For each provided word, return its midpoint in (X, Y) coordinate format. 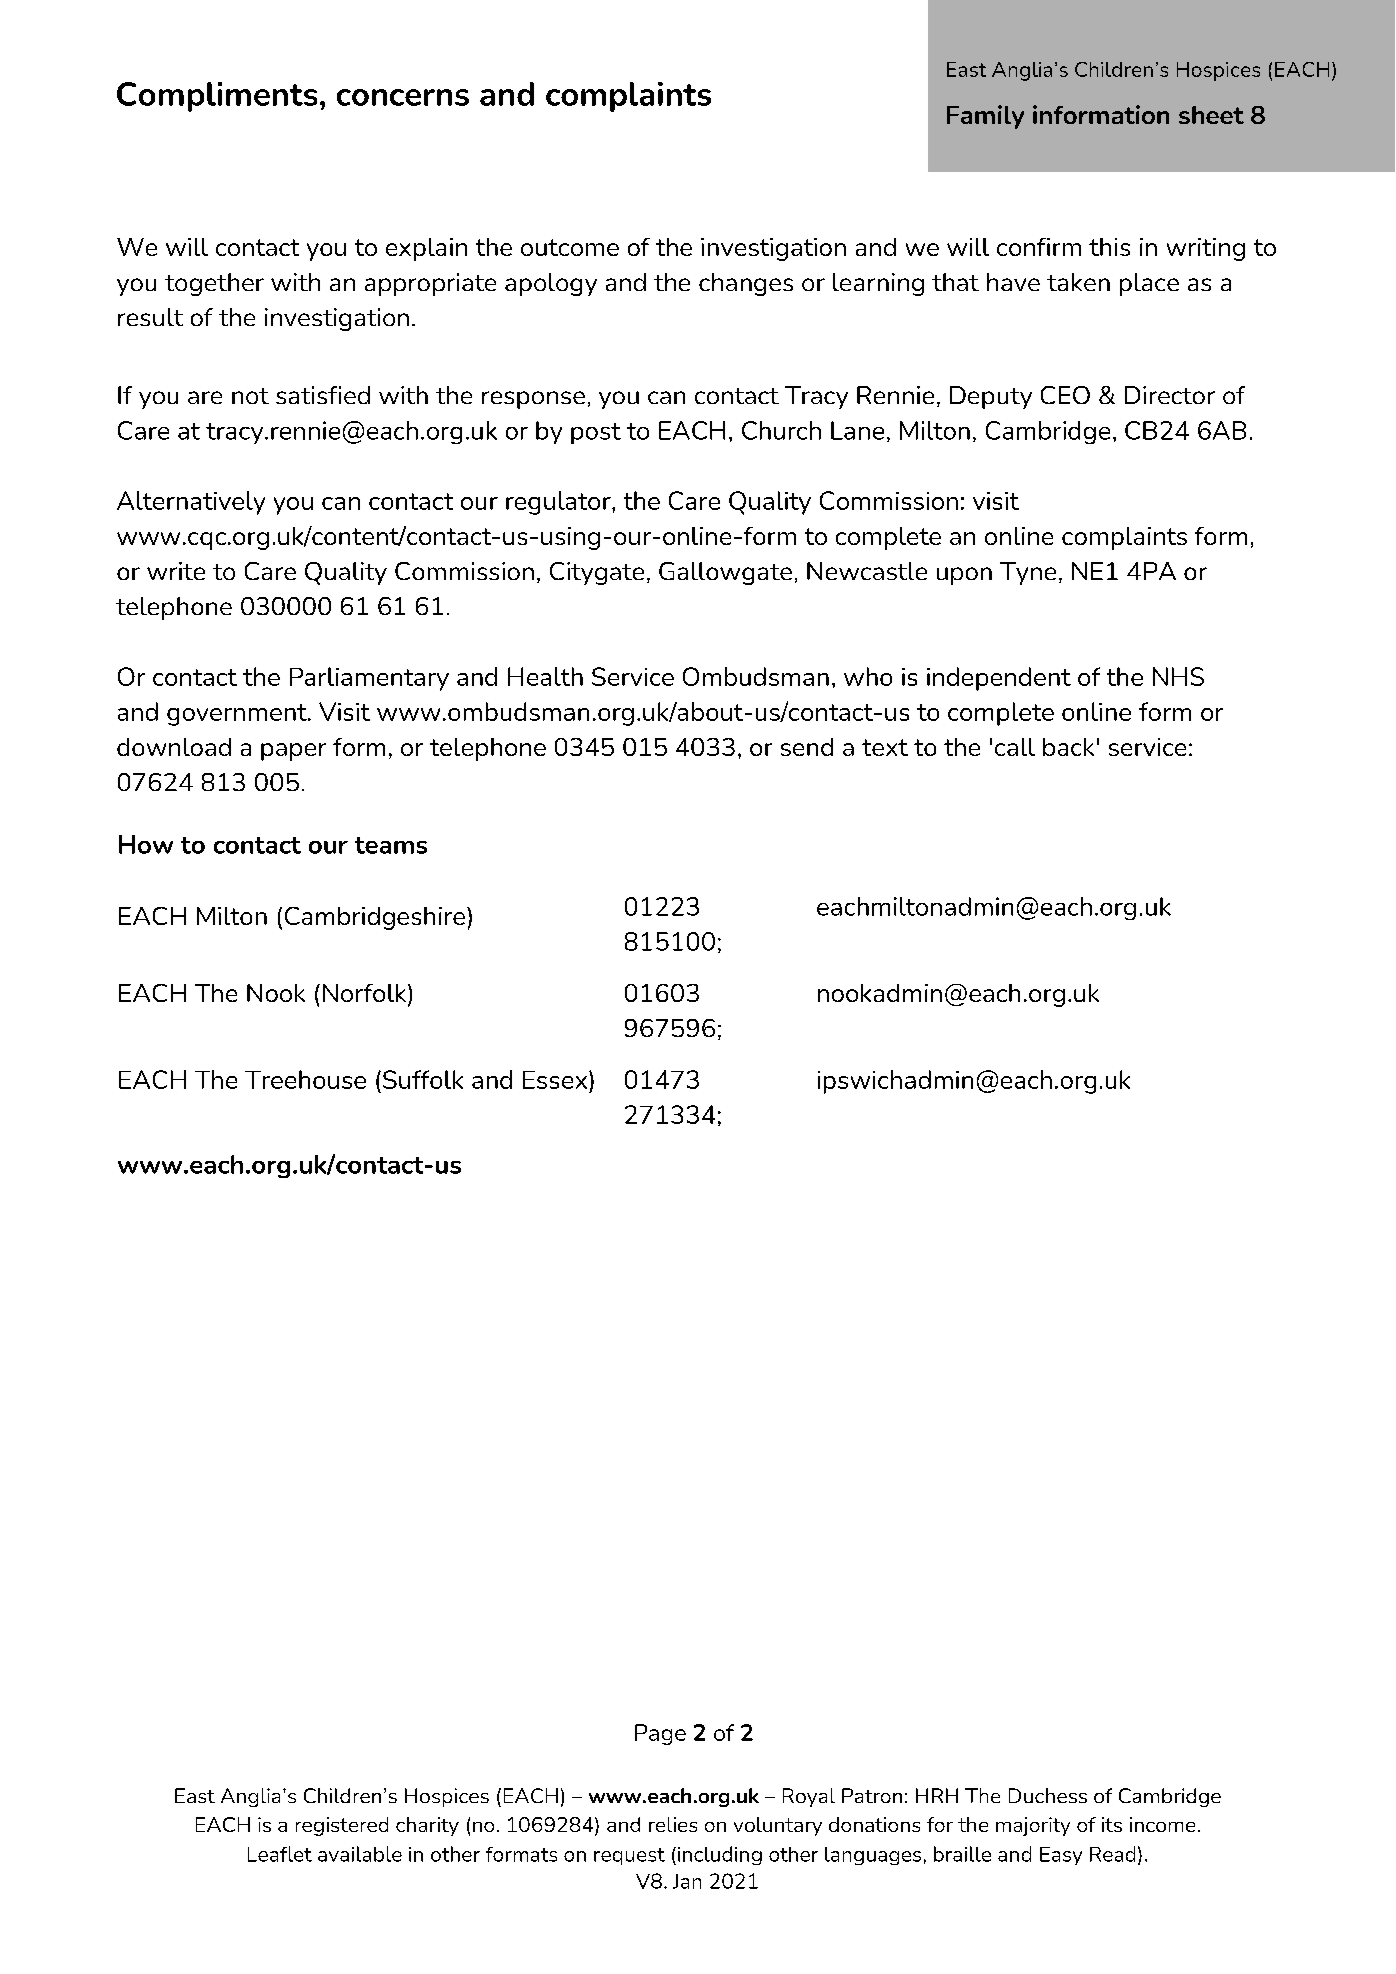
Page (660, 1734)
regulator (559, 503)
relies (673, 1824)
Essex (556, 1080)
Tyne (1028, 573)
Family (985, 117)
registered (342, 1826)
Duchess (1048, 1795)
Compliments (217, 97)
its (1112, 1824)
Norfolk (366, 994)
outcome (570, 247)
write (176, 571)
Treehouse (305, 1079)
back (1068, 747)
